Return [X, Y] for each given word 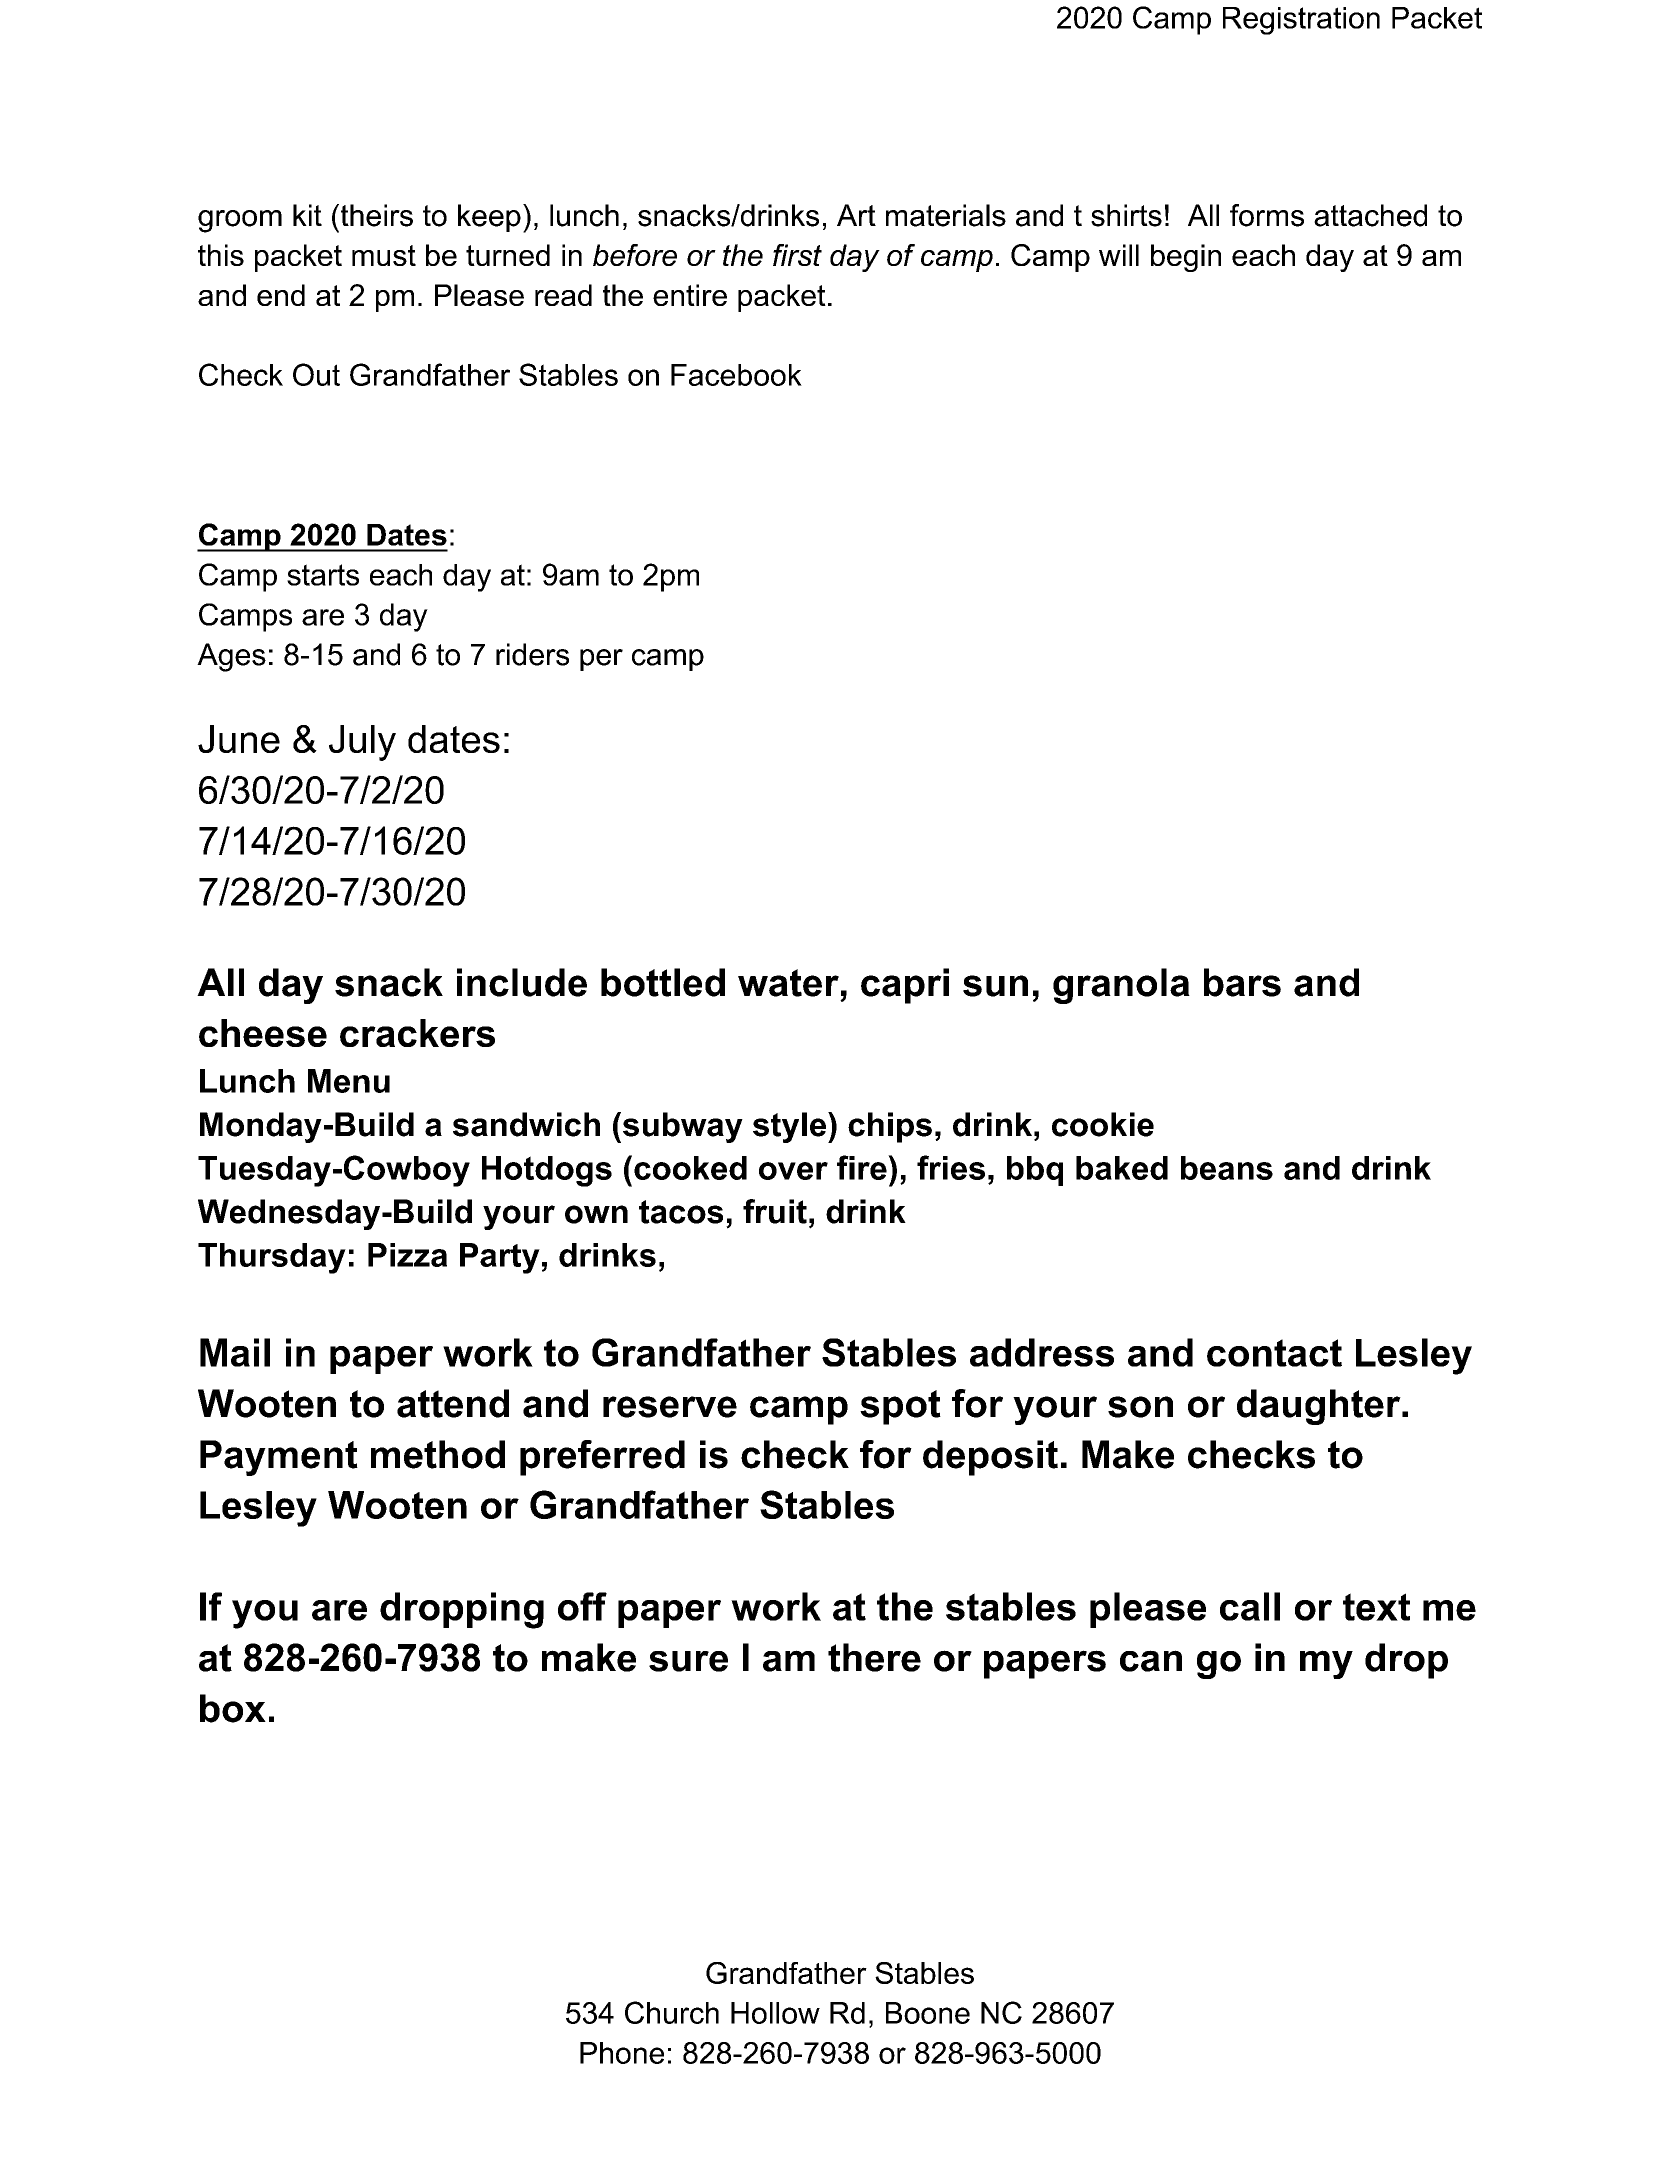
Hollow [775, 2013]
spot [900, 1407]
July [362, 743]
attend [453, 1403]
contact [1274, 1353]
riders [532, 654]
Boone [928, 2013]
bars [1242, 982]
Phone [622, 2053]
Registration [1301, 21]
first [797, 255]
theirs [375, 215]
